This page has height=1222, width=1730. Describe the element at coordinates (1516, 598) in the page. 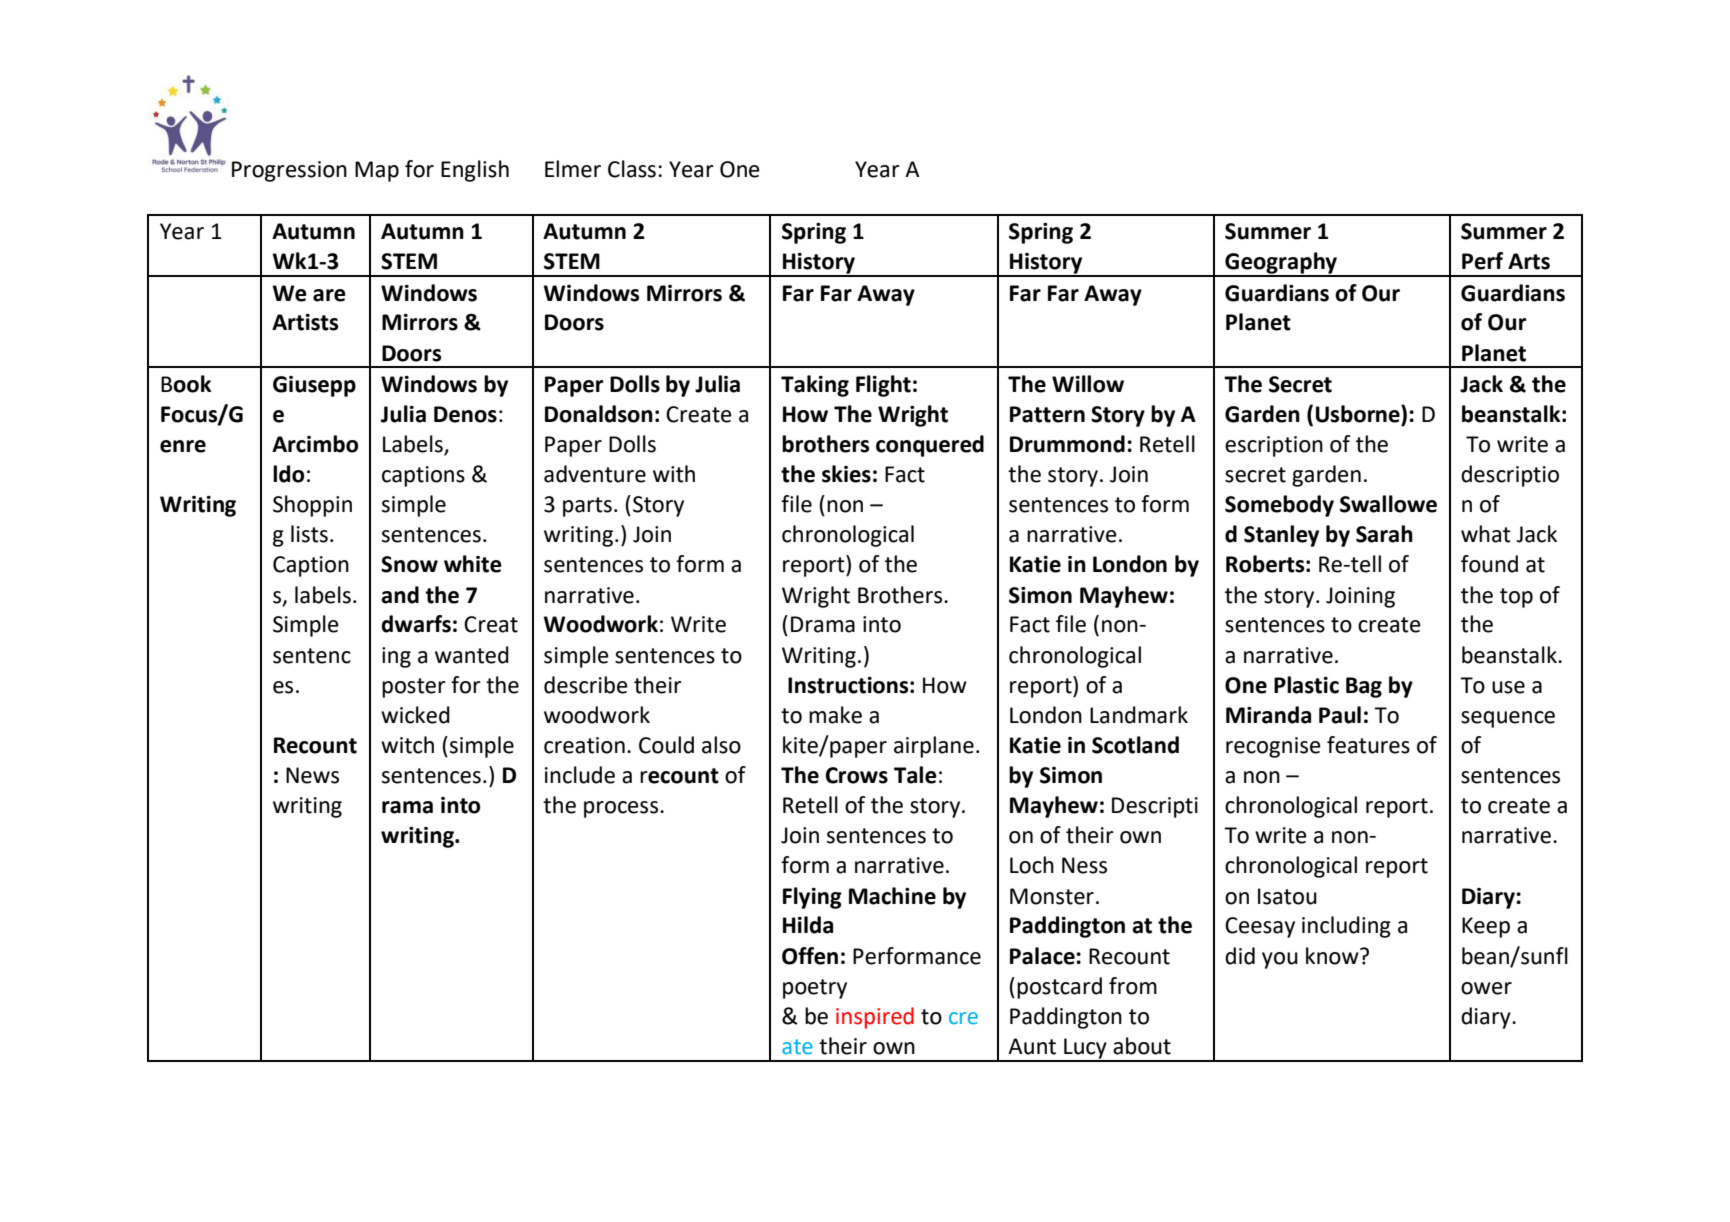

I see `top` at that location.
